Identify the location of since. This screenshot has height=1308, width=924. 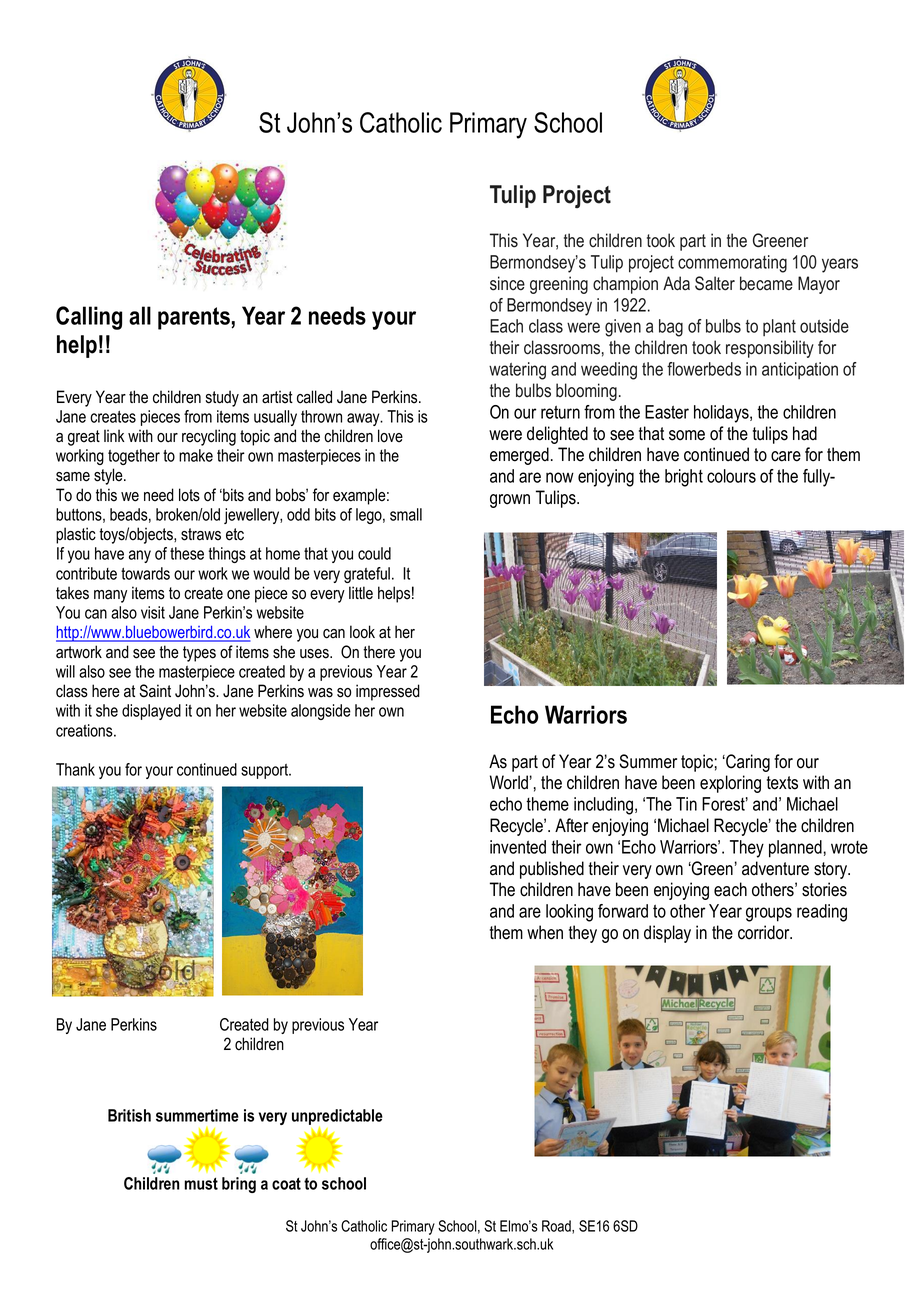
(507, 283).
